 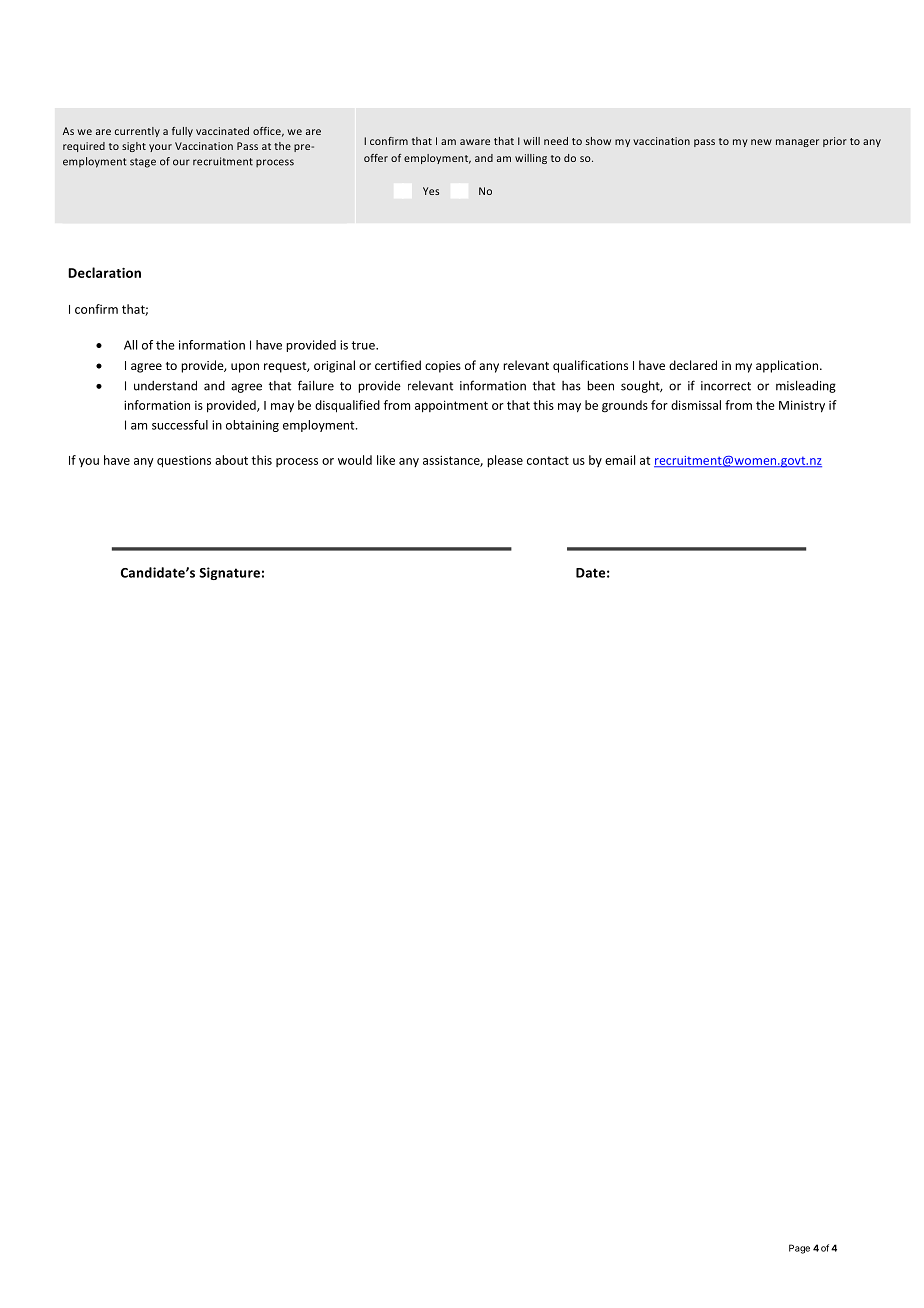 What do you see at coordinates (548, 460) in the screenshot?
I see `contact` at bounding box center [548, 460].
